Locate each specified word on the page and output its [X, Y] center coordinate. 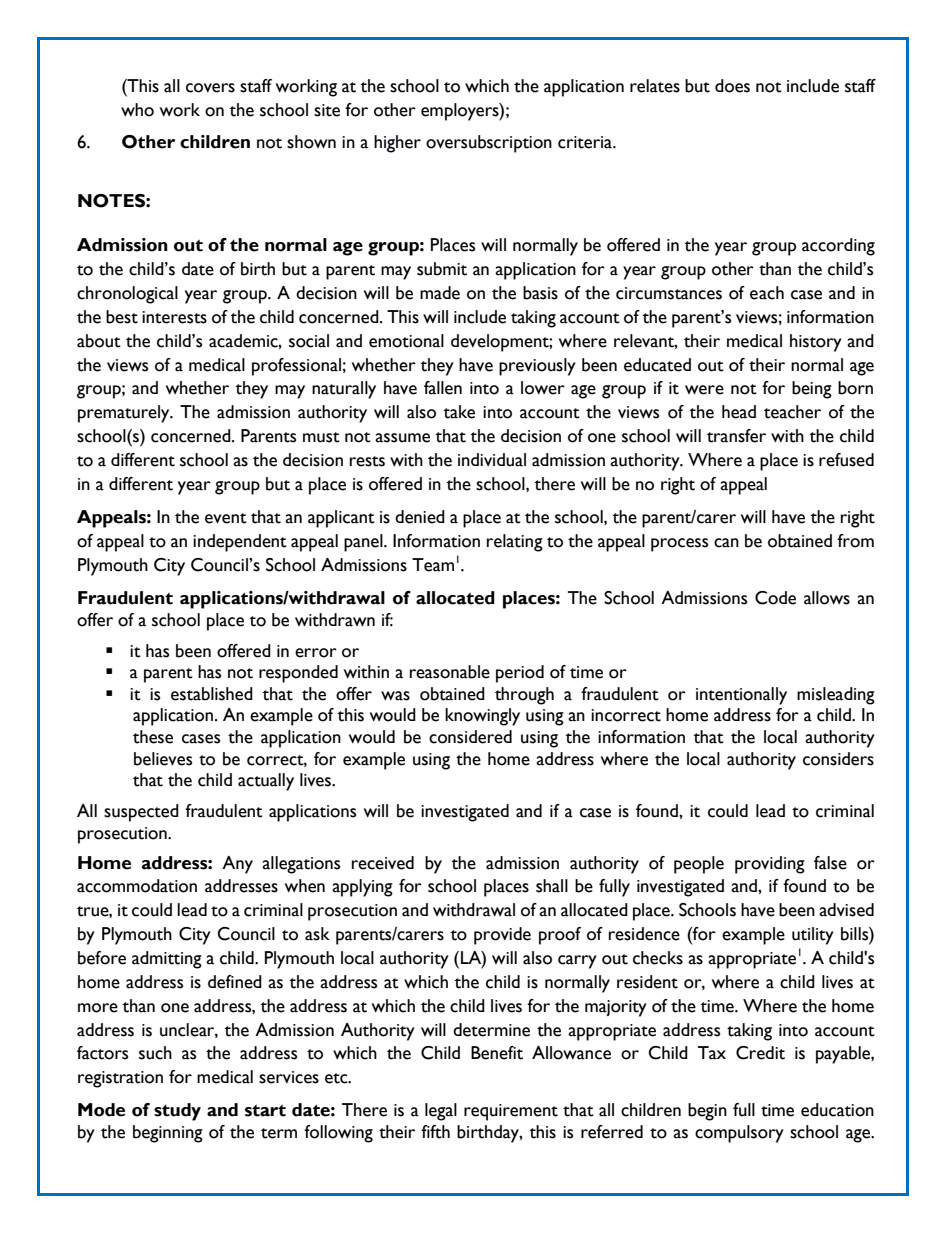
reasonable [450, 672]
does [732, 86]
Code [775, 598]
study [177, 1112]
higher [397, 144]
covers [210, 88]
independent [240, 543]
